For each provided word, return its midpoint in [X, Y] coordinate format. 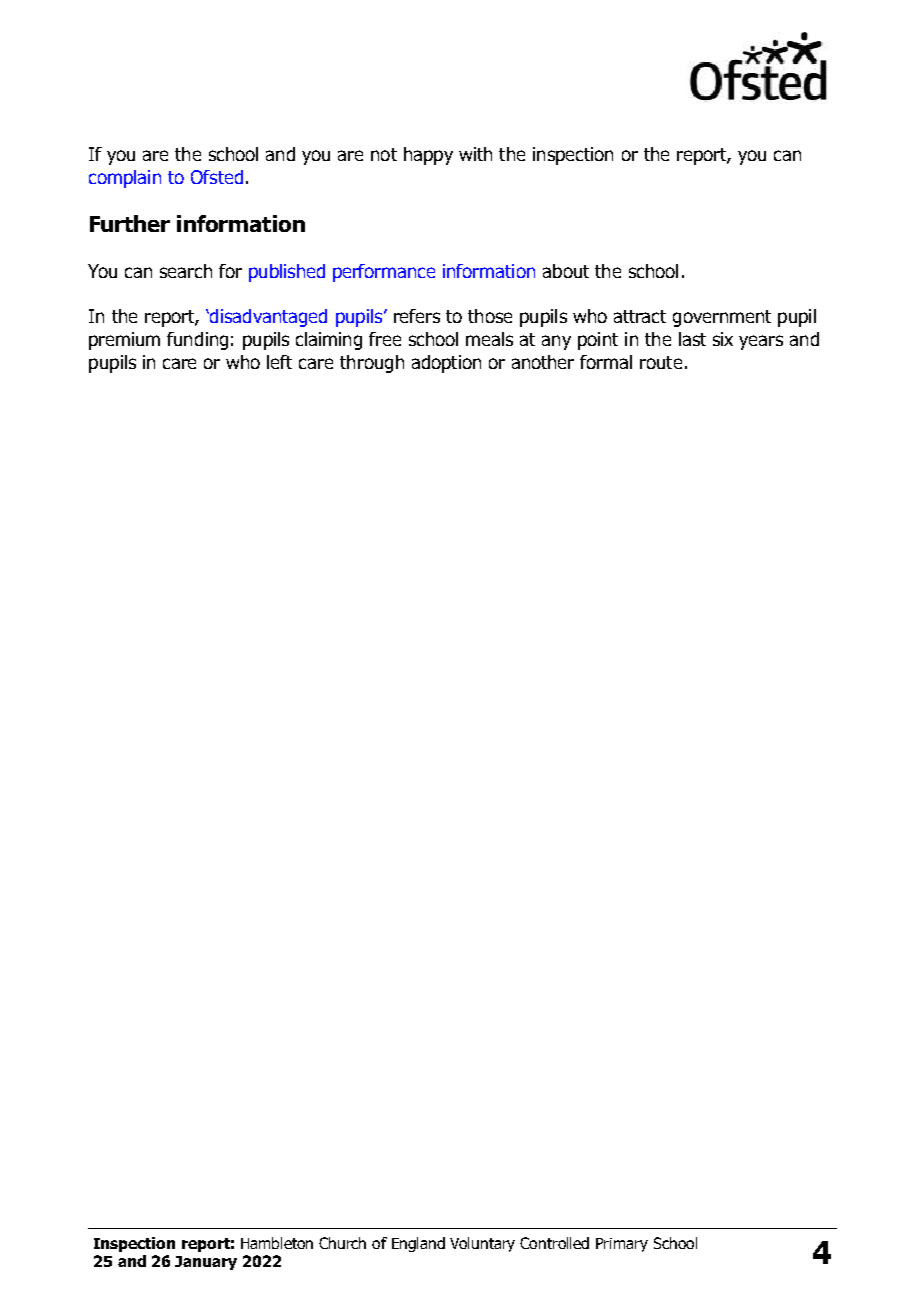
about [566, 271]
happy [428, 156]
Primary [622, 1245]
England [418, 1244]
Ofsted [217, 177]
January [206, 1263]
